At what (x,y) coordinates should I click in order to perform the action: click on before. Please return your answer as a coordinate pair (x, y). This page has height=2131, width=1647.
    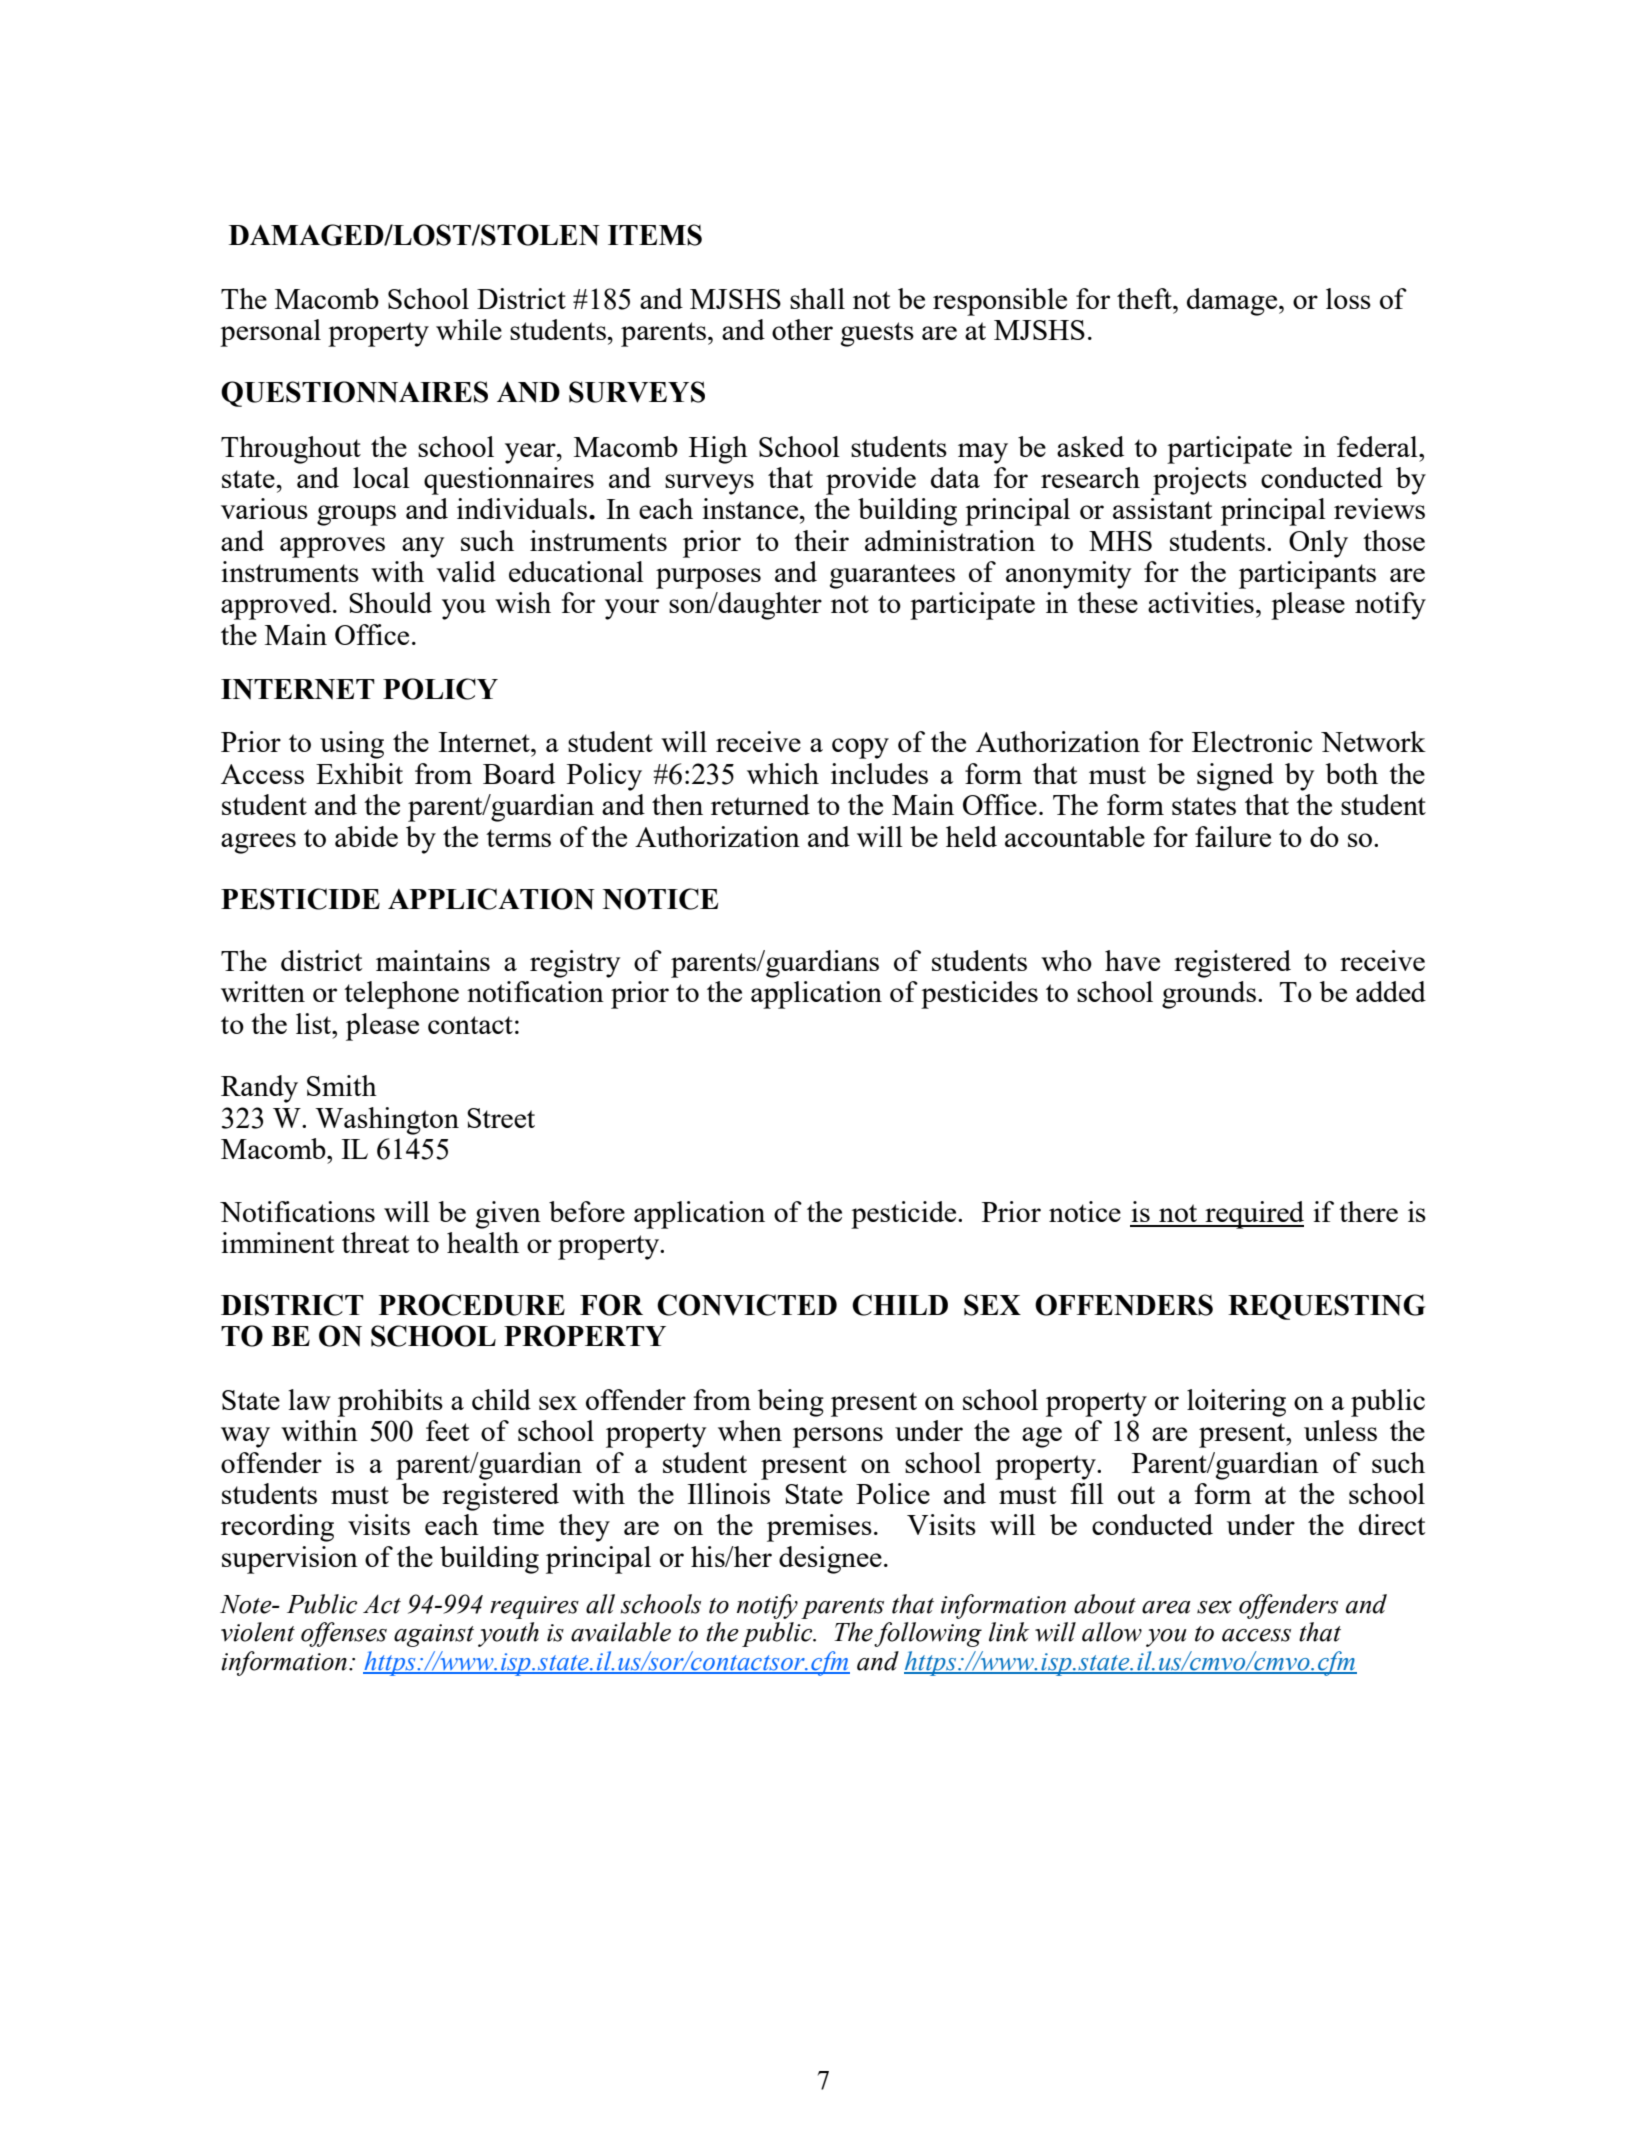
    Looking at the image, I should click on (587, 1211).
